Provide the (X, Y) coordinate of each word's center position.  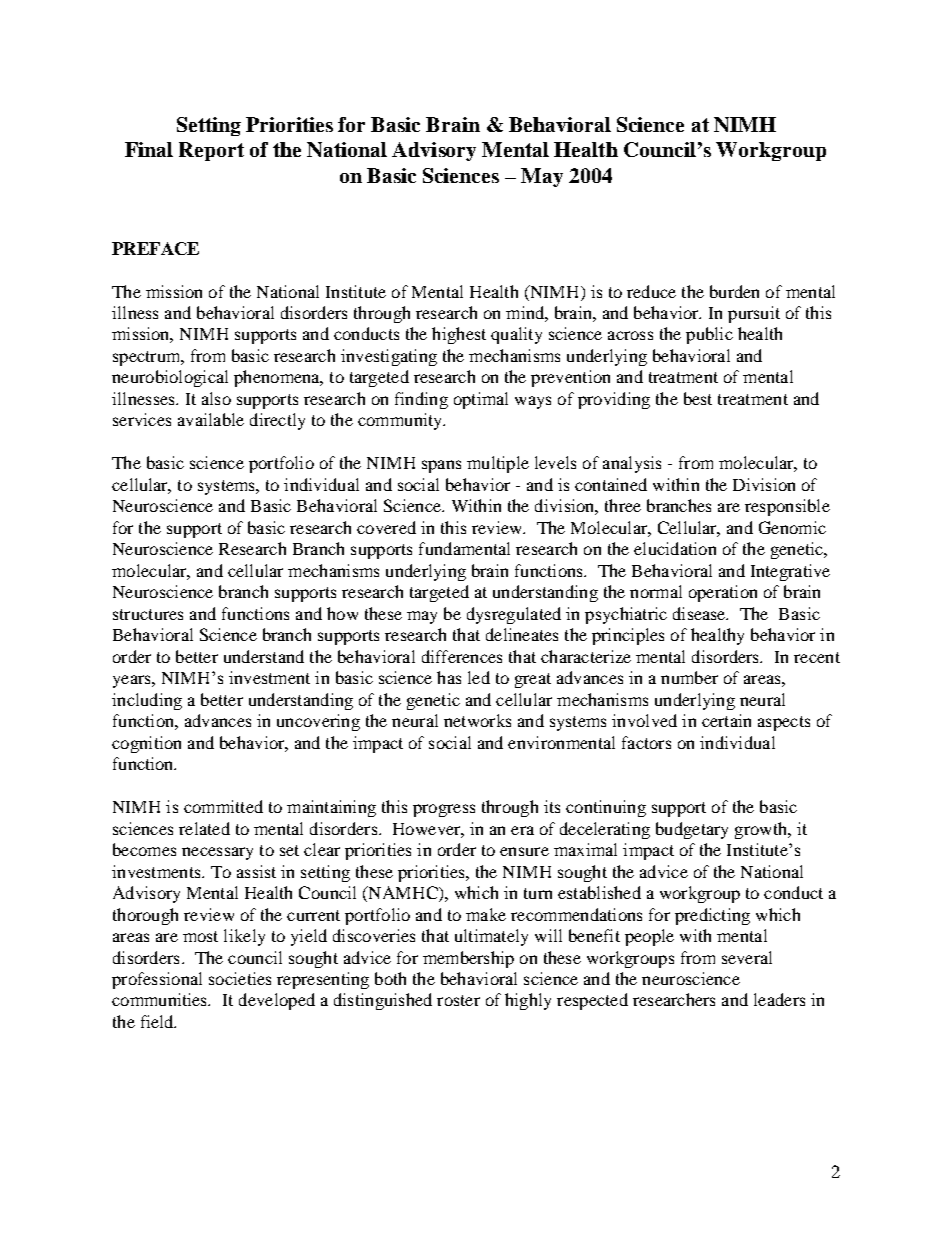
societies (240, 978)
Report (211, 151)
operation (723, 593)
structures (148, 614)
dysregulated (514, 615)
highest (459, 335)
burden (734, 291)
